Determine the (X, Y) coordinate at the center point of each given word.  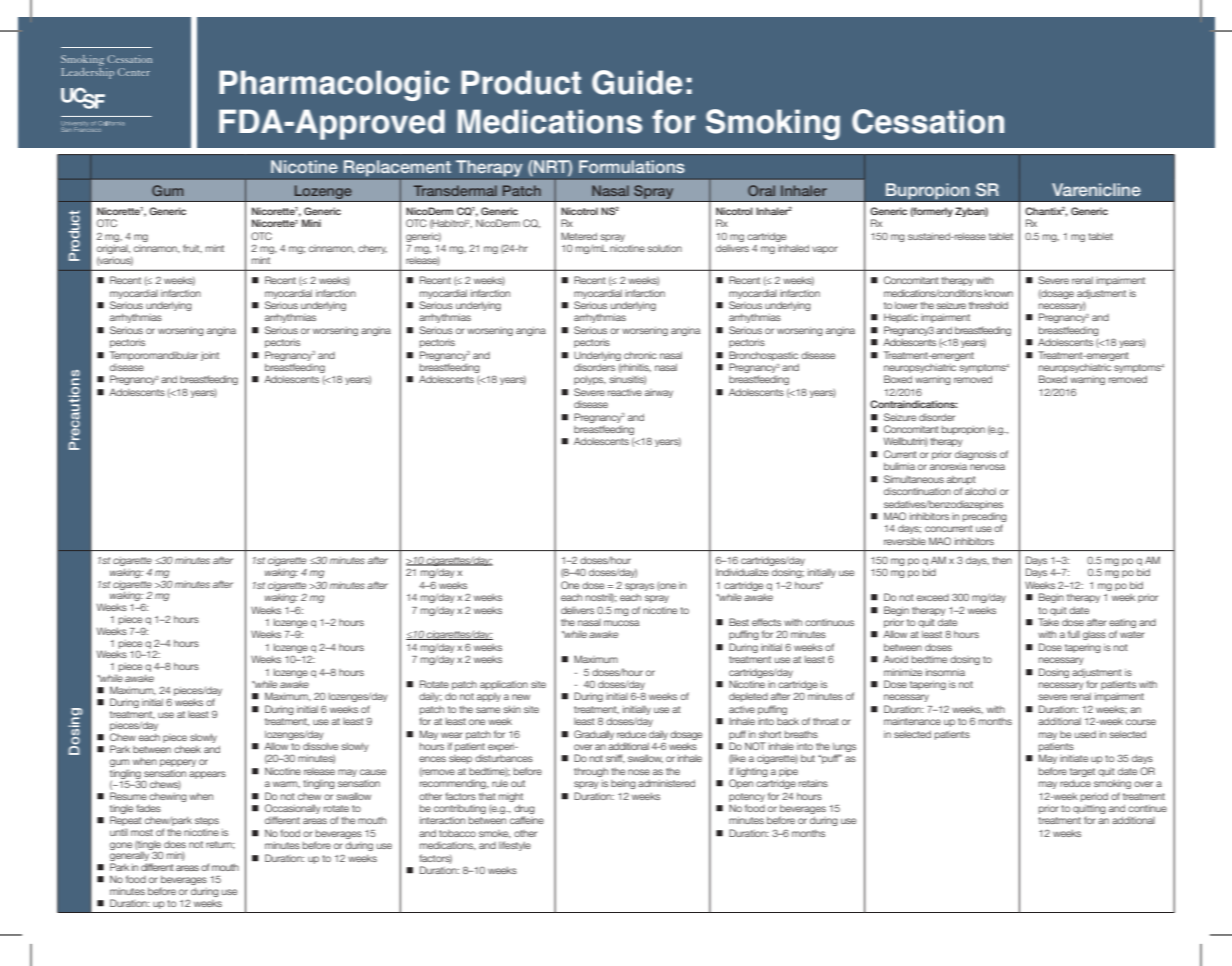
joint (210, 356)
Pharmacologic (334, 85)
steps (207, 821)
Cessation (928, 121)
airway (659, 393)
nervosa (987, 467)
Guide (637, 82)
